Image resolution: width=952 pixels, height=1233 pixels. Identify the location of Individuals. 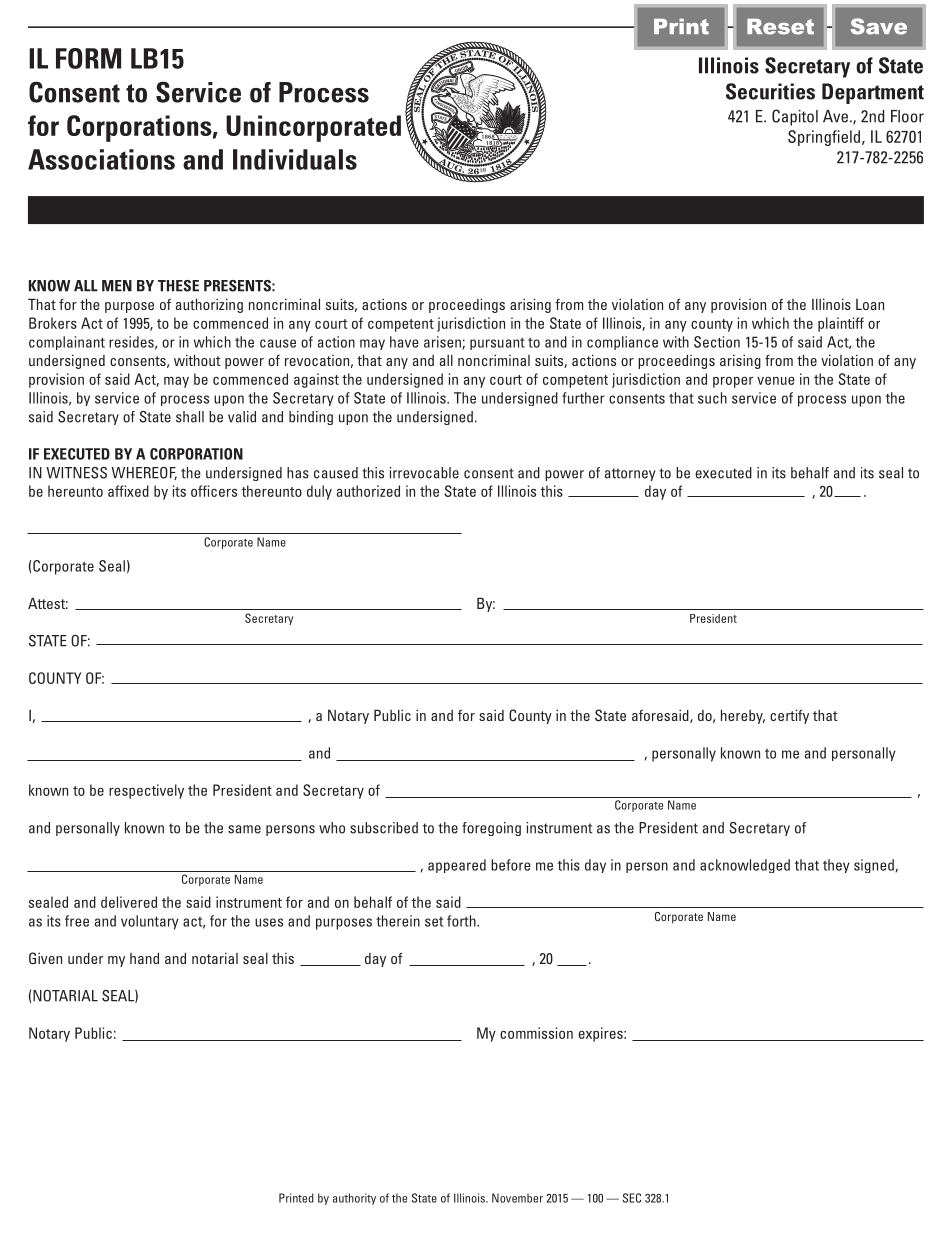
(295, 159).
